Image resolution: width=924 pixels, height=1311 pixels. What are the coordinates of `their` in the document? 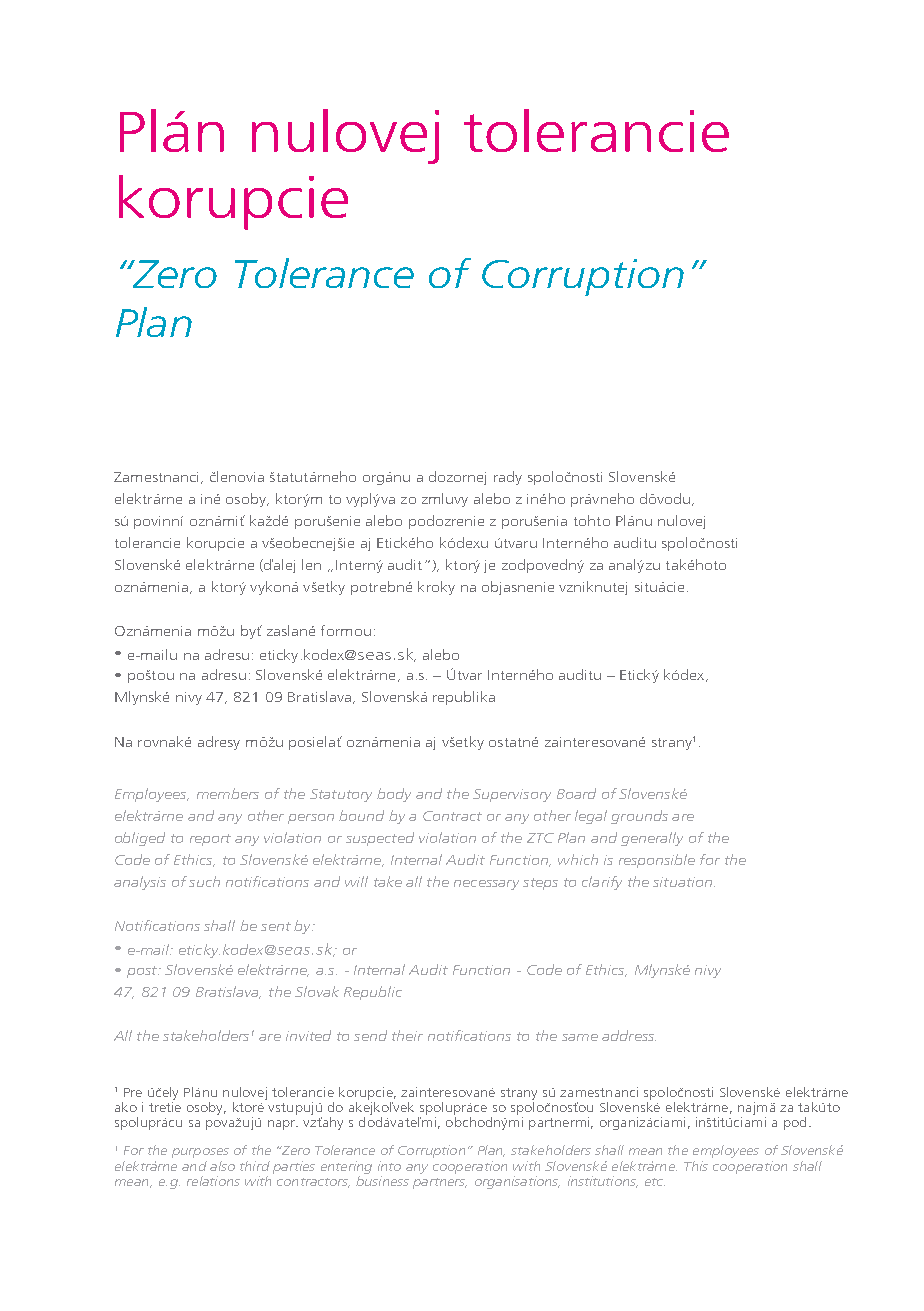 It's located at (407, 1035).
